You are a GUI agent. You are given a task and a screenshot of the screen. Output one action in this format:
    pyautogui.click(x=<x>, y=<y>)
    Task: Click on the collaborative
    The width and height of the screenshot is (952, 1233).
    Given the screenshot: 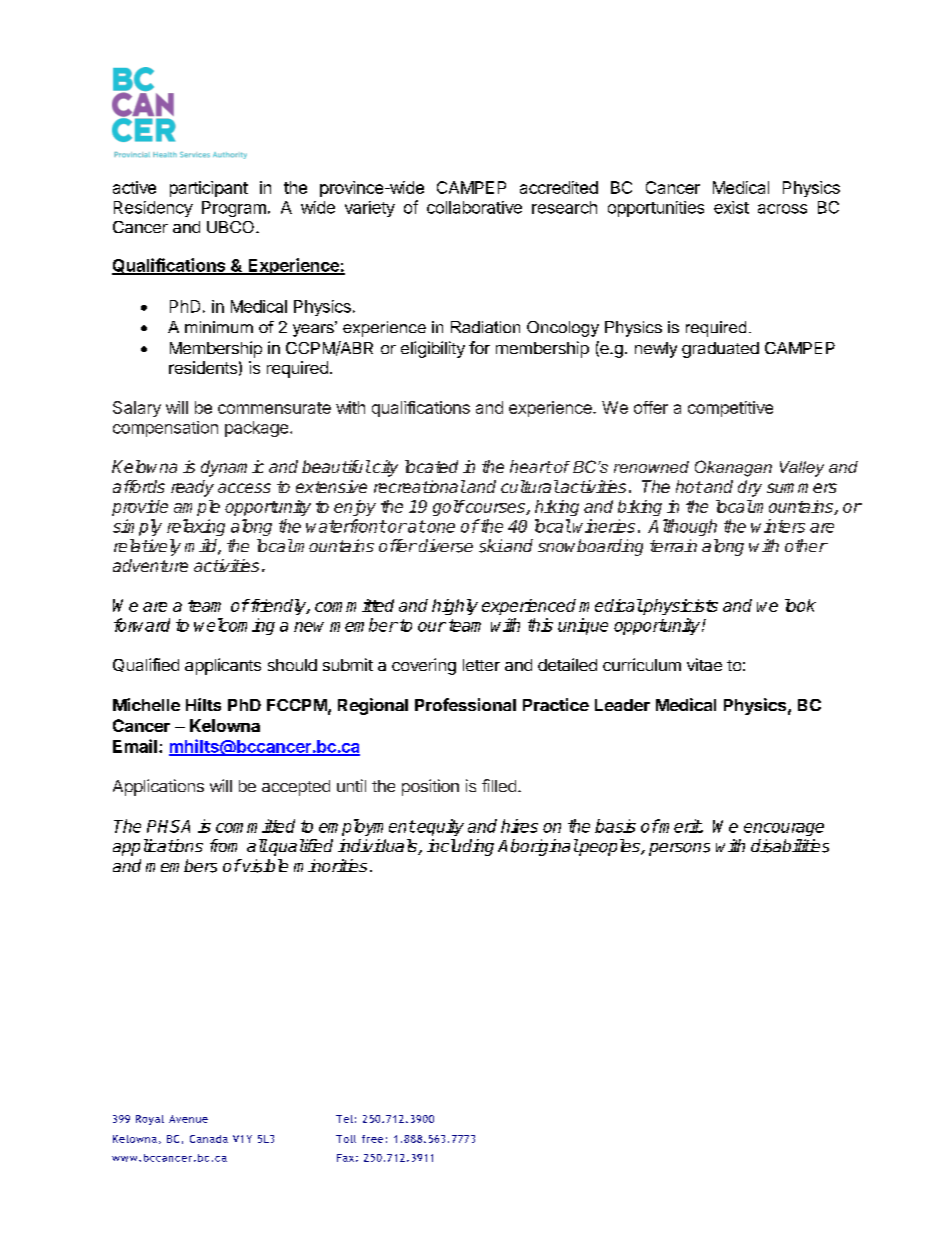 What is the action you would take?
    pyautogui.click(x=474, y=207)
